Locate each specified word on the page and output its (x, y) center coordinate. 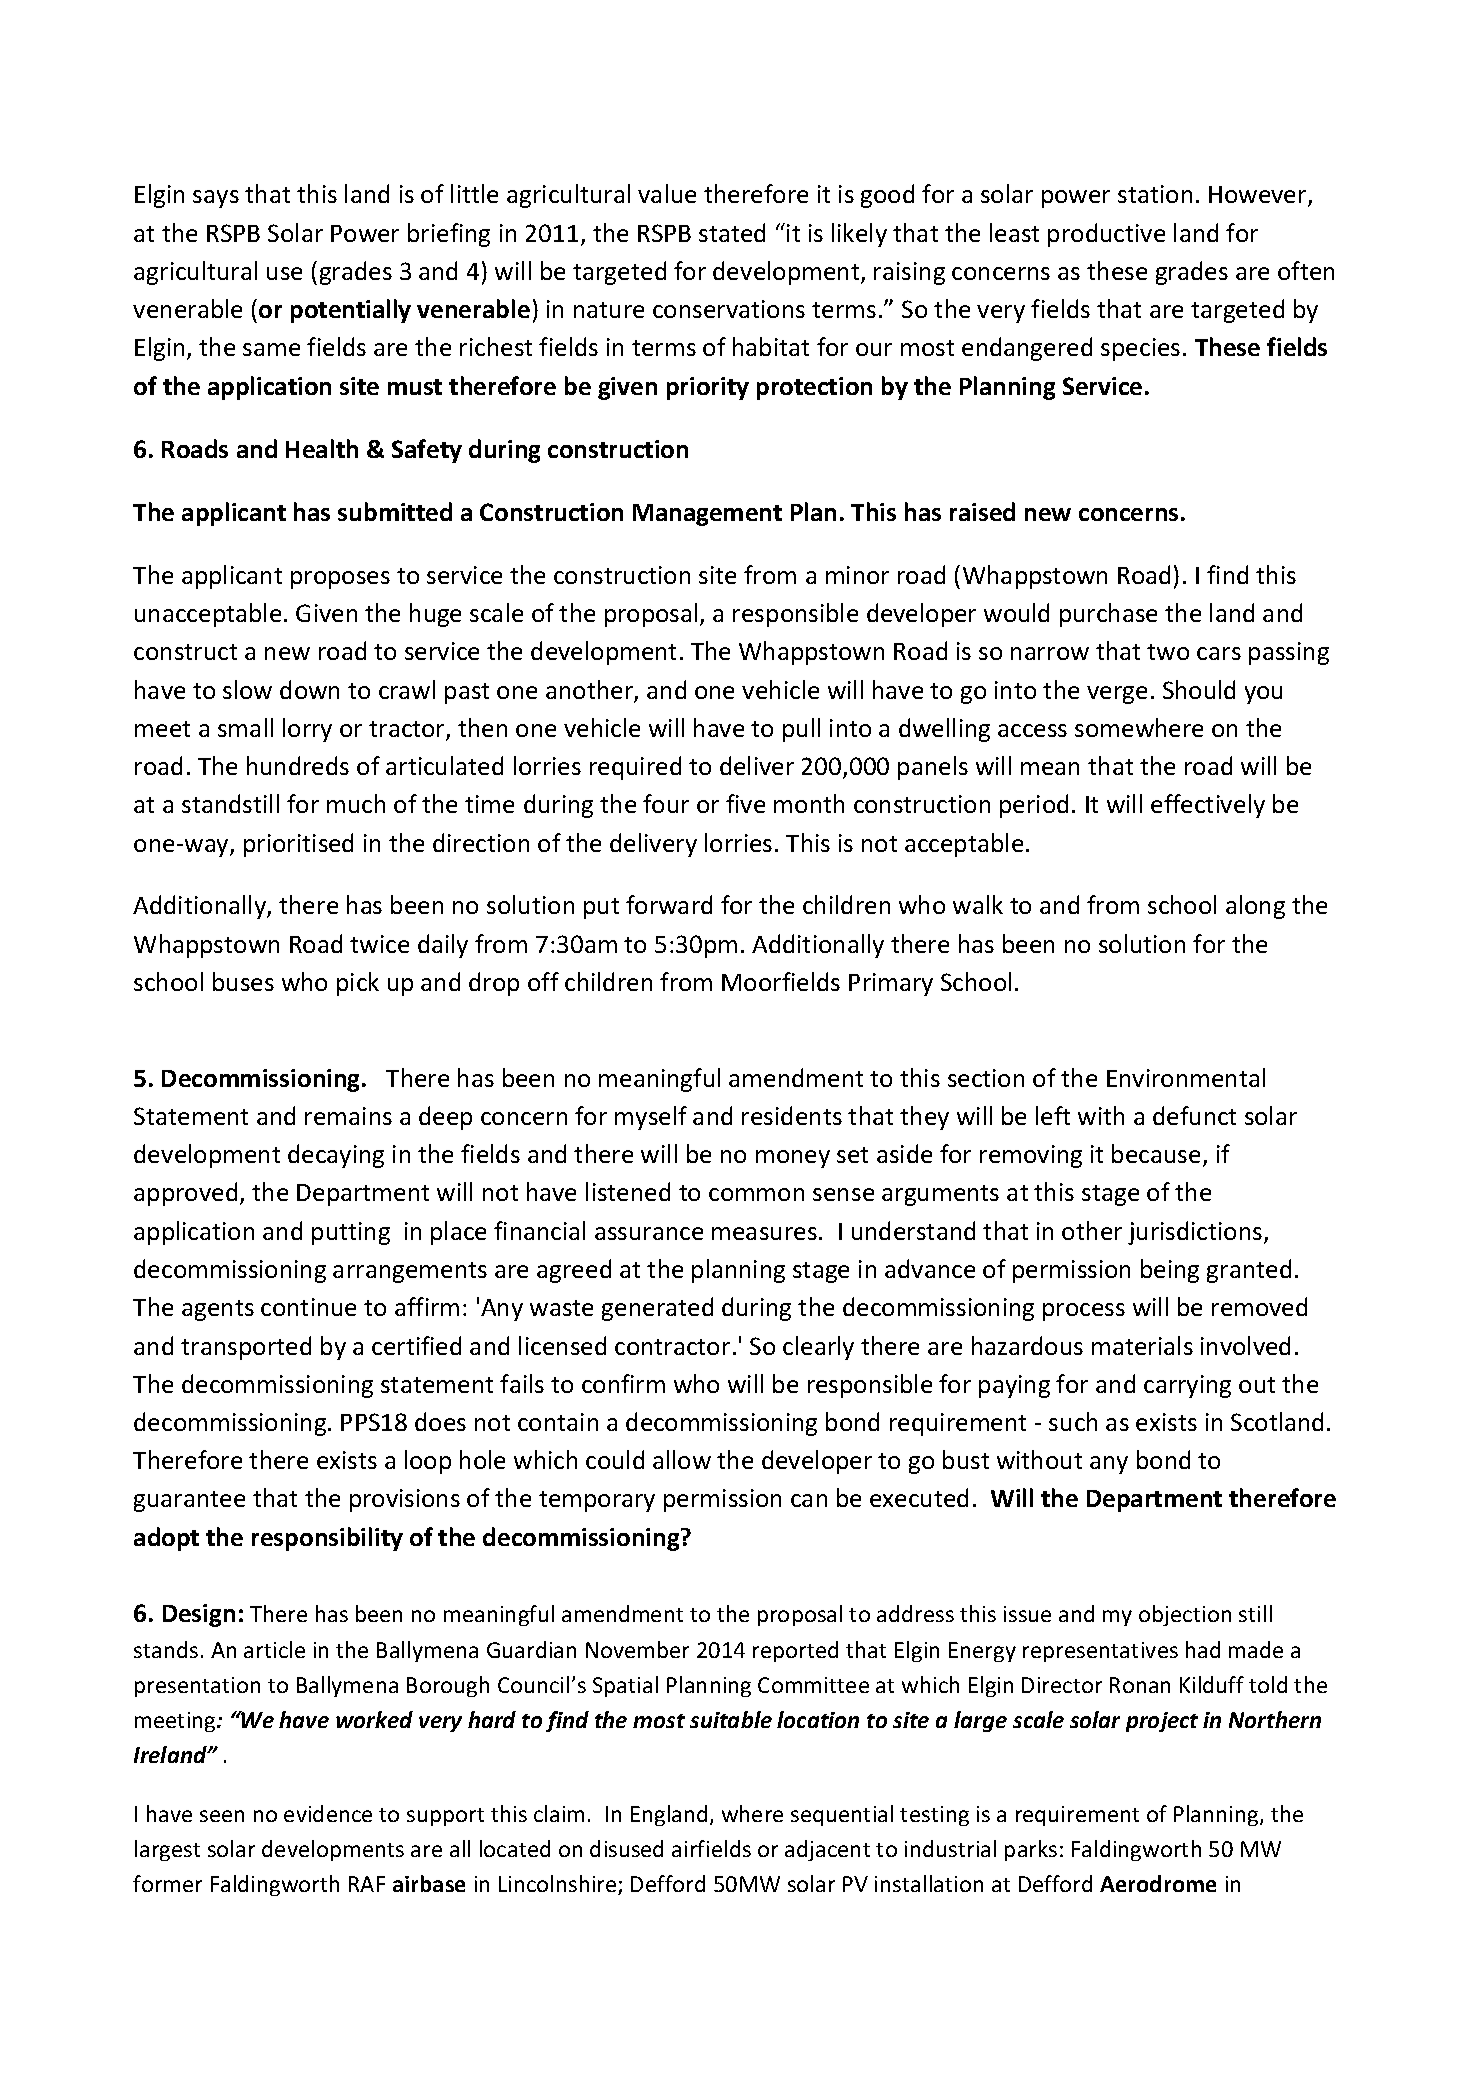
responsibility (327, 1539)
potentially (351, 311)
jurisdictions (1196, 1233)
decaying (336, 1156)
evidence (328, 1813)
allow (682, 1459)
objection (1185, 1615)
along (1255, 907)
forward (669, 904)
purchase (1108, 615)
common (756, 1194)
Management (707, 515)
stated (732, 232)
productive (1106, 235)
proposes (340, 580)
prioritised (298, 845)
